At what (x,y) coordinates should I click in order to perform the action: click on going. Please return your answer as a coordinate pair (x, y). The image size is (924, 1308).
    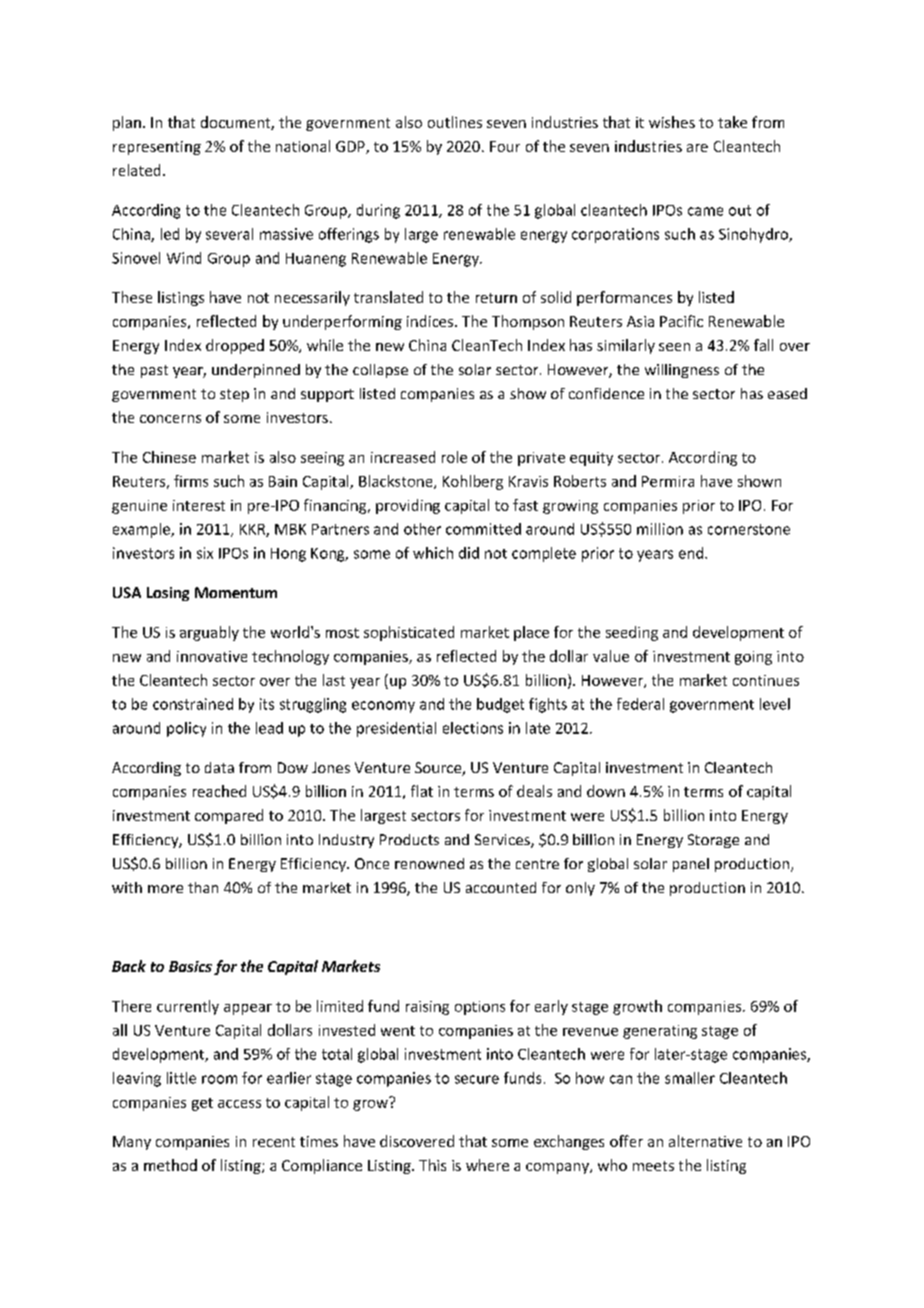
    Looking at the image, I should click on (753, 658).
